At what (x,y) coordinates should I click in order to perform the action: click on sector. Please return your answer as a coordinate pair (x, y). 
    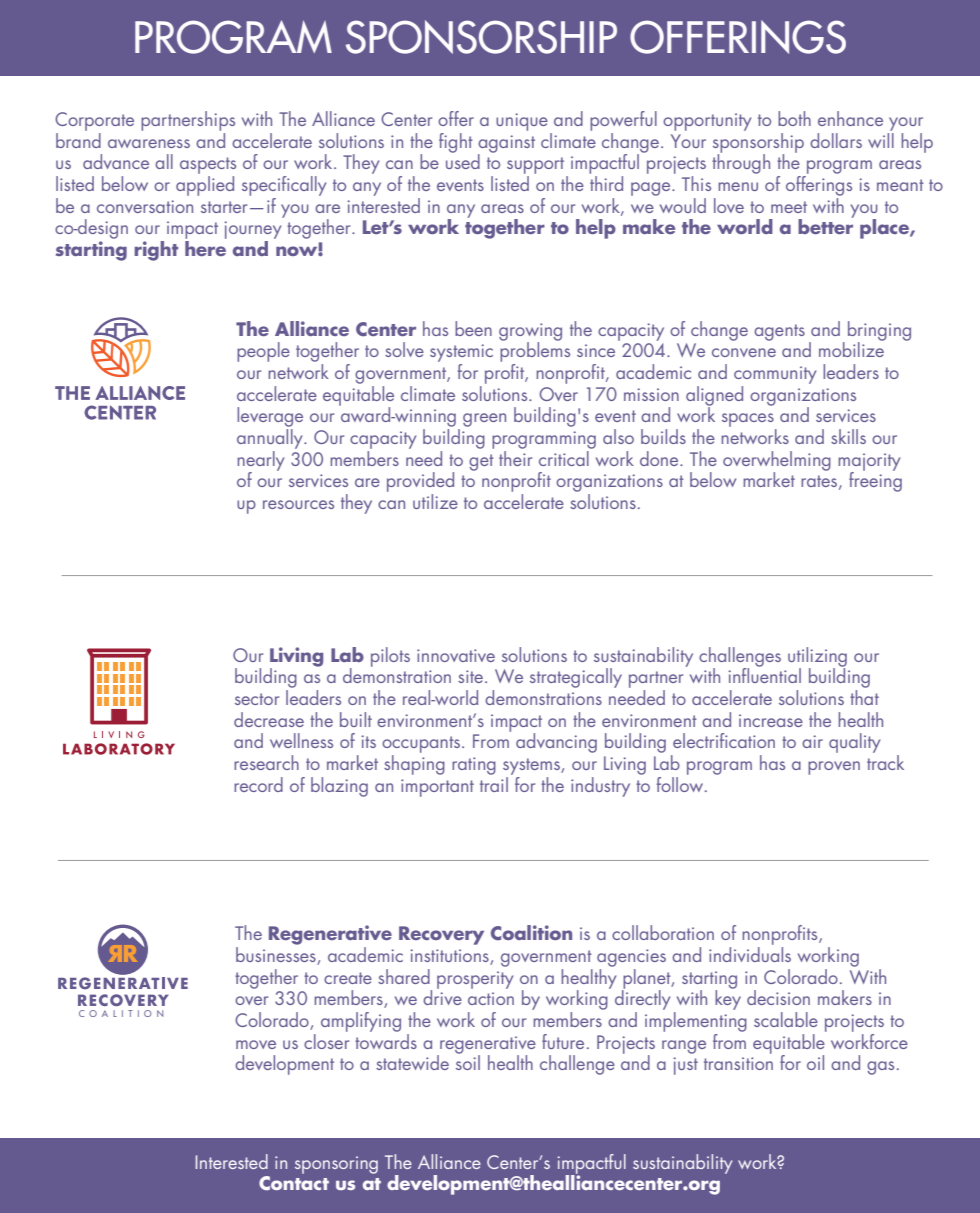
    Looking at the image, I should click on (257, 699).
